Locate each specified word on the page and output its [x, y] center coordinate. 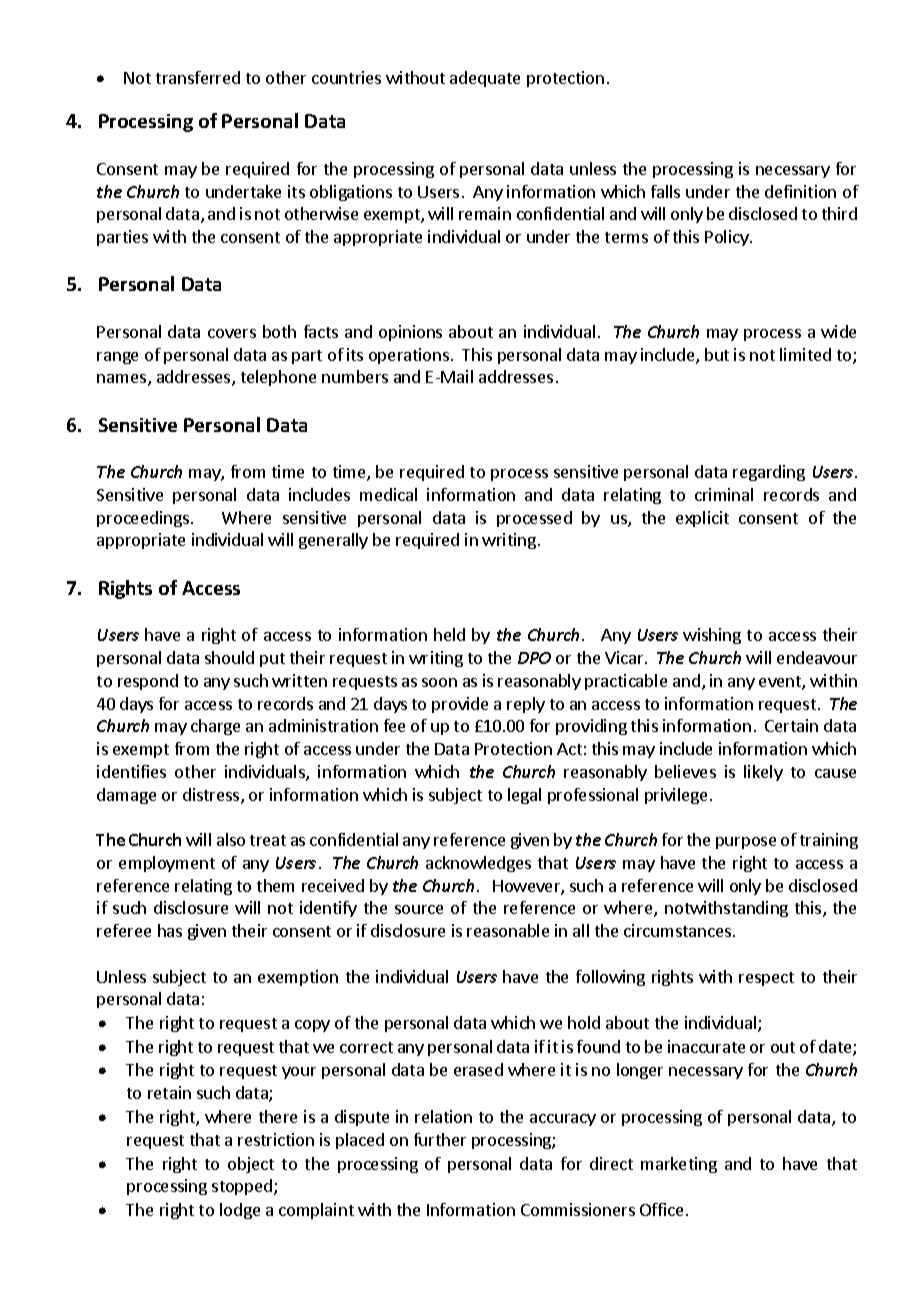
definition [800, 191]
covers [232, 333]
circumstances [677, 930]
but [717, 354]
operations [409, 356]
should [229, 657]
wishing [712, 636]
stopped [243, 1187]
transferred [198, 77]
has [170, 930]
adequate [485, 79]
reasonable [508, 930]
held [449, 634]
